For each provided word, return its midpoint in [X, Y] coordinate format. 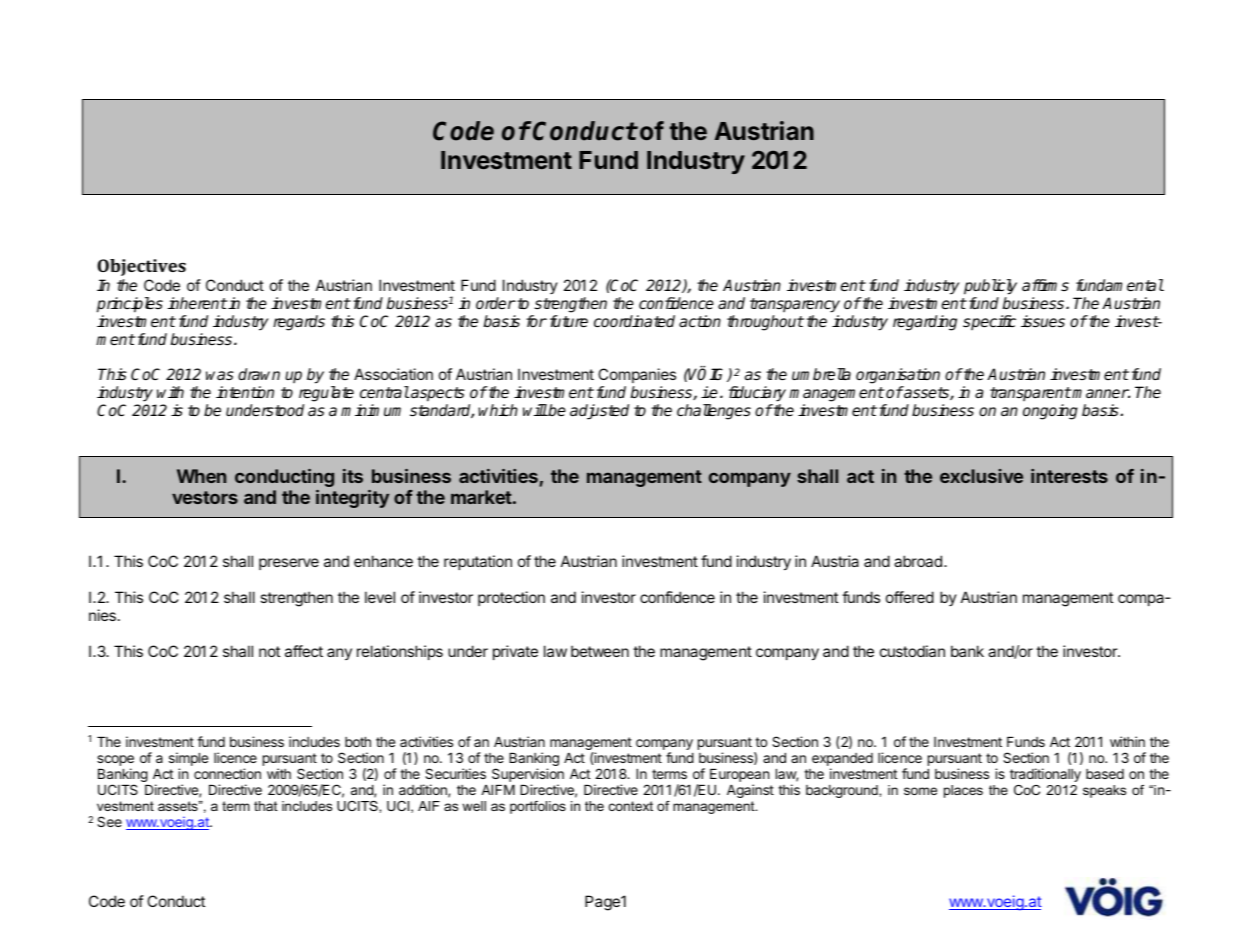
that [266, 806]
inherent [197, 303]
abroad [918, 561]
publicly [990, 287]
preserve [289, 564]
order [496, 303]
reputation [478, 562]
